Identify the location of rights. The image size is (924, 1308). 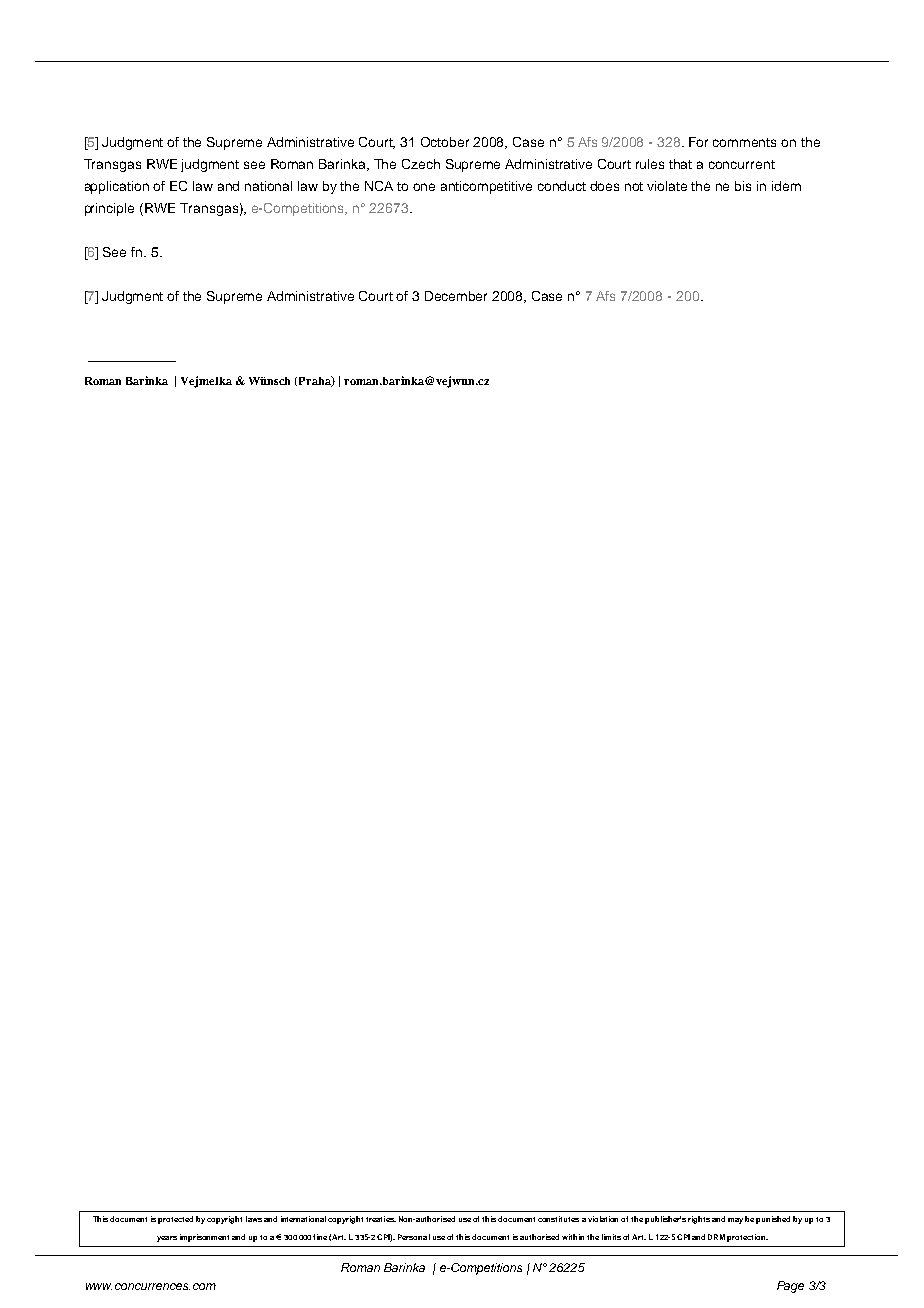
(699, 1220).
